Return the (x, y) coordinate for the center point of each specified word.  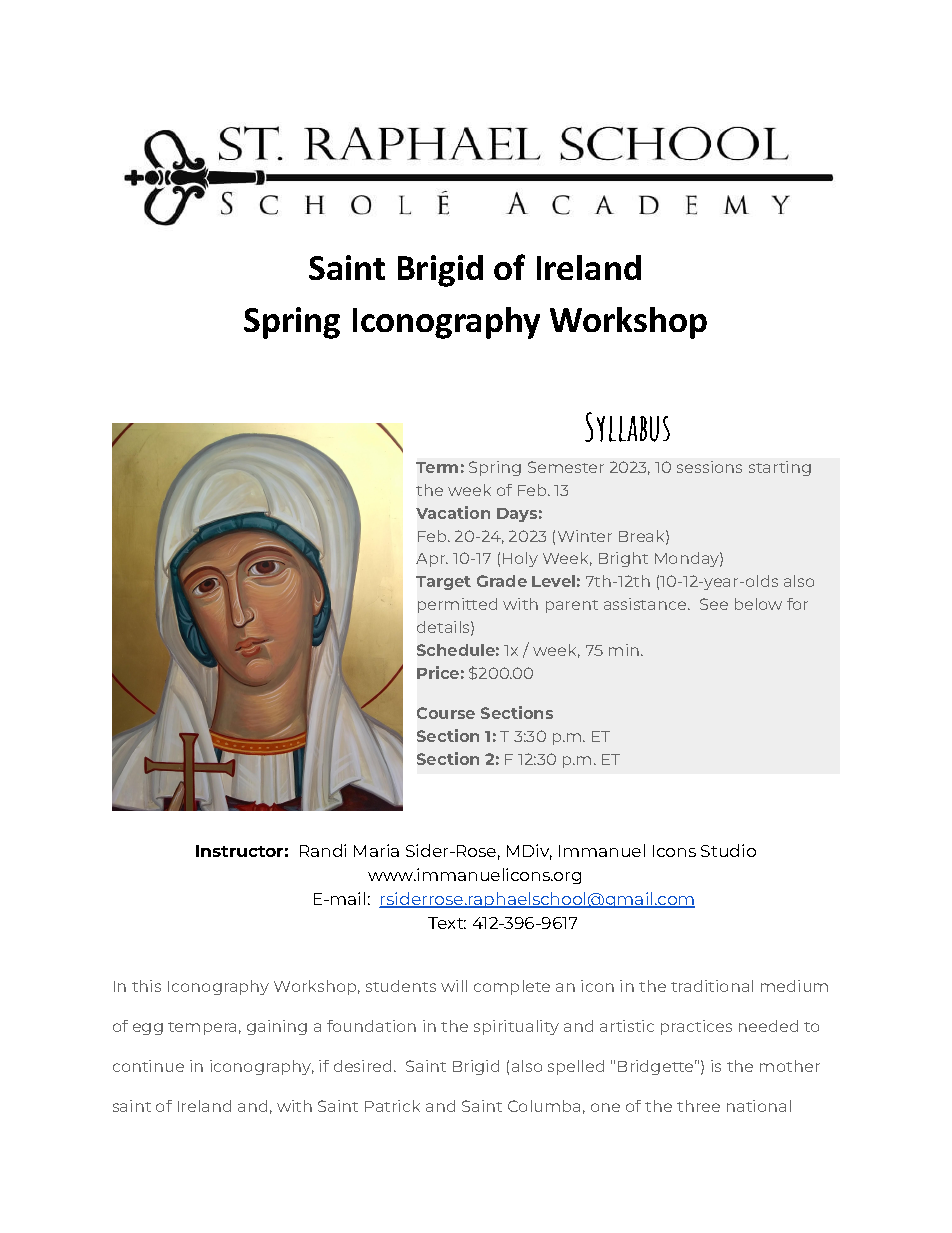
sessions (709, 467)
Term (437, 467)
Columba (544, 1106)
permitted (457, 605)
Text (447, 923)
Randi (323, 850)
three (698, 1106)
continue (148, 1066)
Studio (728, 850)
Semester (566, 467)
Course (446, 713)
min (625, 650)
